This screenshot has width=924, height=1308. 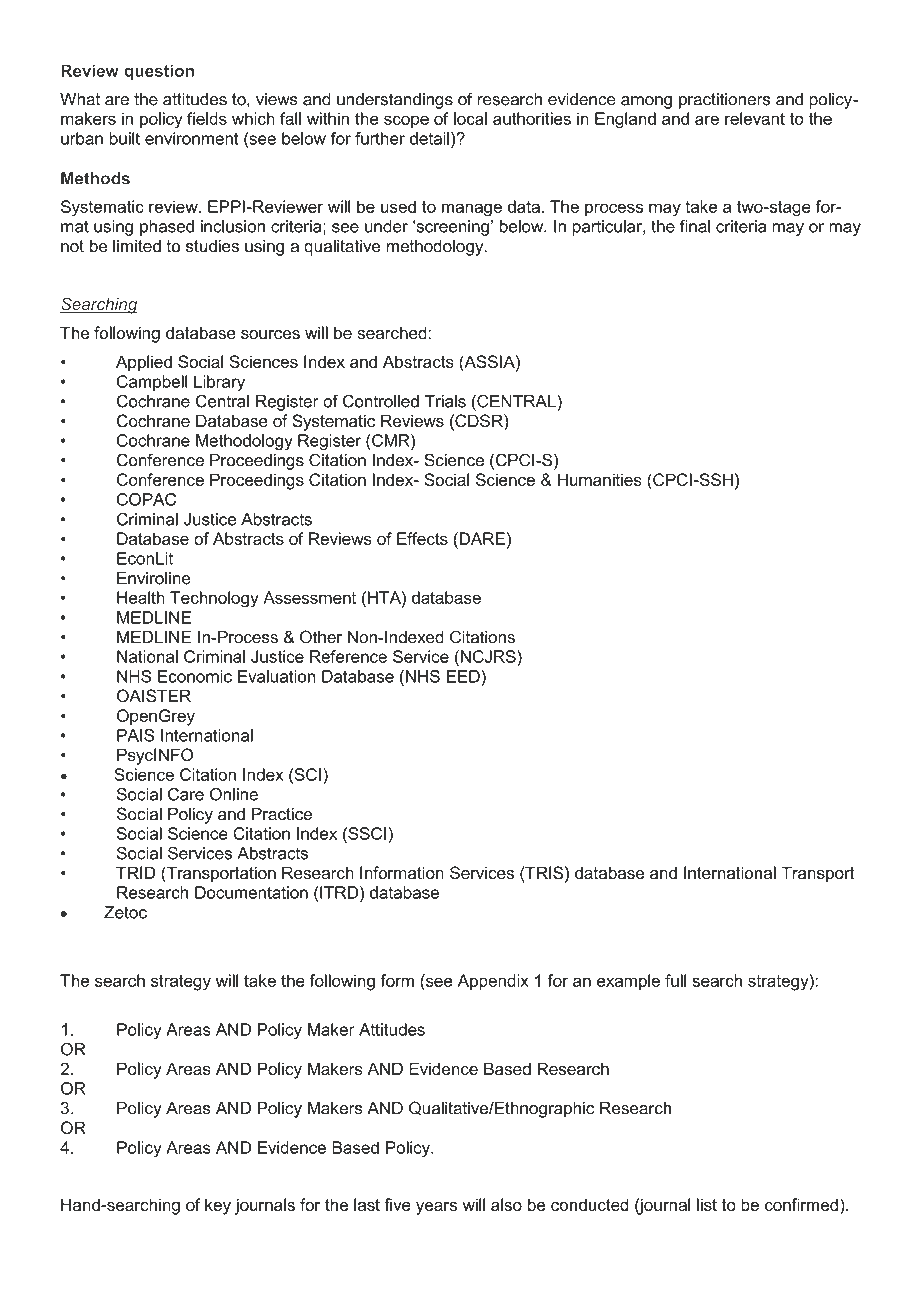 What do you see at coordinates (348, 656) in the screenshot?
I see `Reference` at bounding box center [348, 656].
